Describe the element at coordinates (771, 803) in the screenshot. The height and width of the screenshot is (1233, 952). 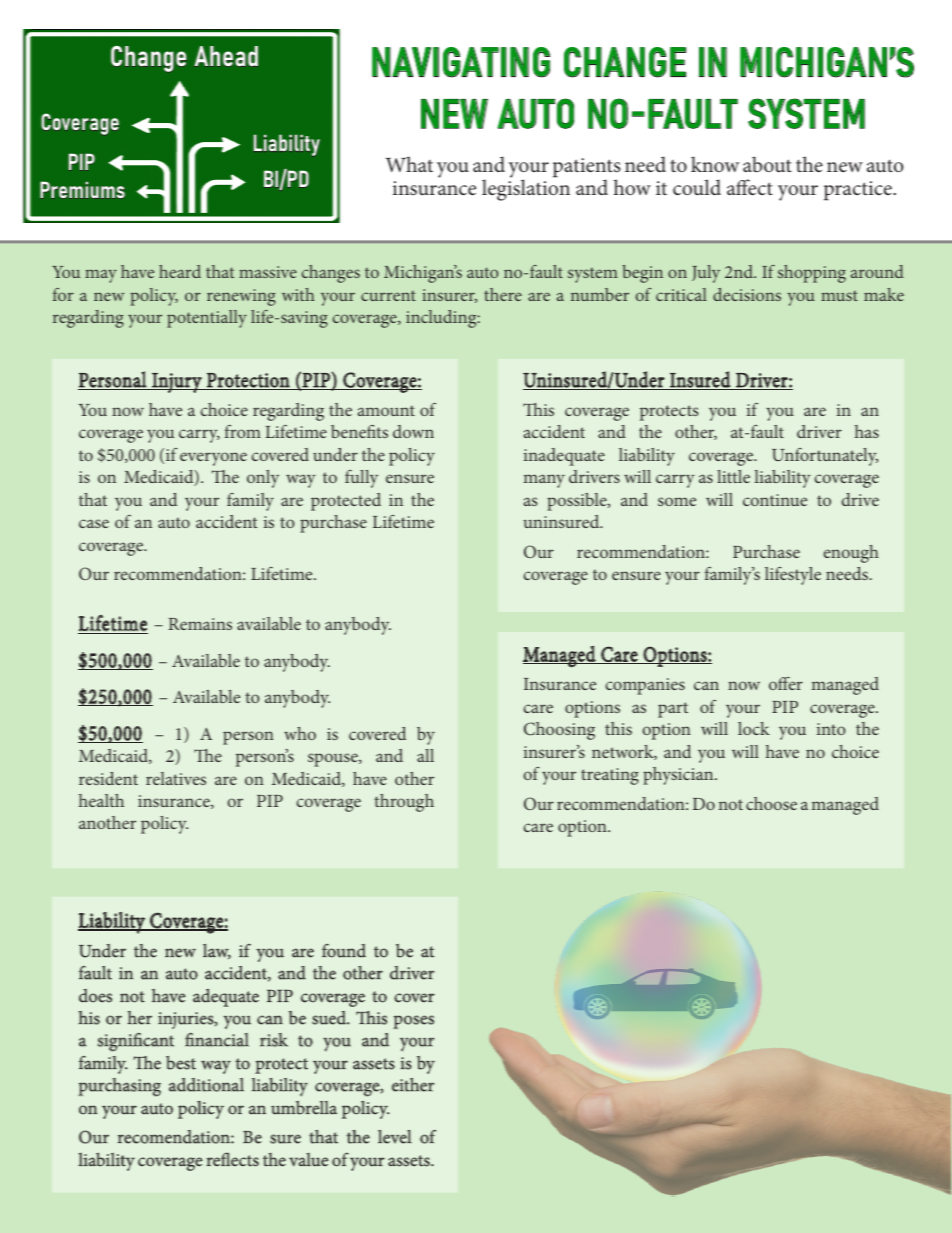
I see `choose` at that location.
